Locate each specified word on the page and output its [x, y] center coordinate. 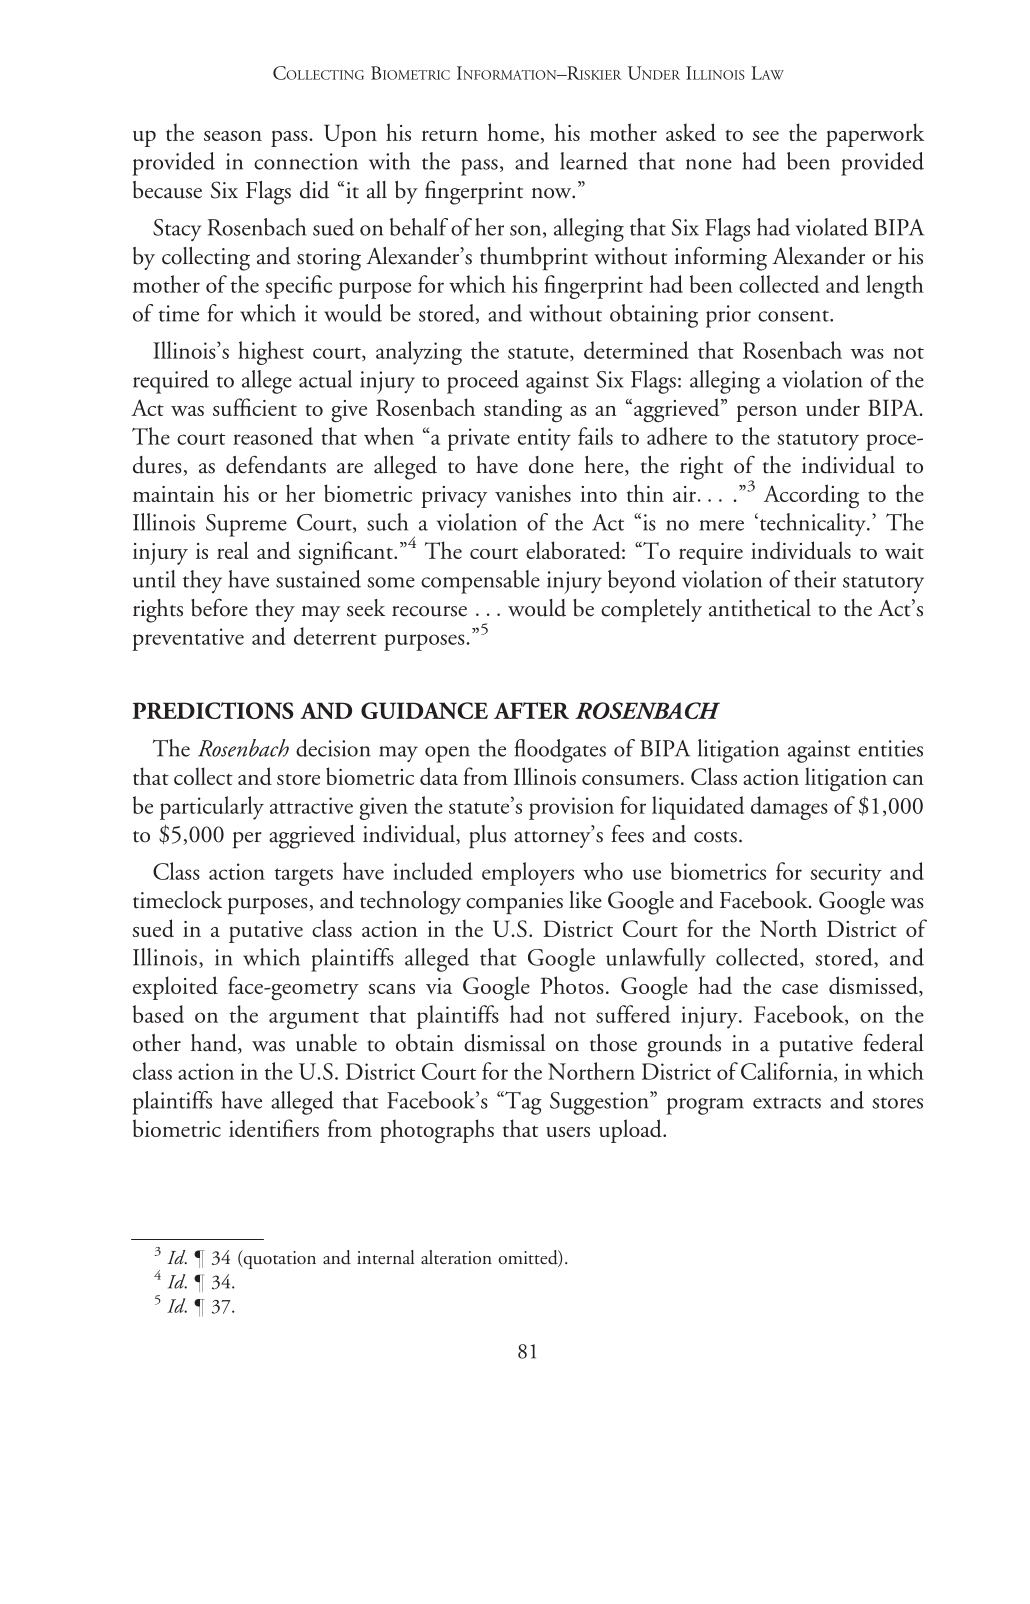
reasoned [273, 436]
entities [890, 748]
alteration [456, 1257]
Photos [572, 985]
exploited [175, 988]
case [800, 989]
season [233, 135]
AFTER [531, 710]
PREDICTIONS [213, 710]
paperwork [875, 135]
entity [544, 439]
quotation [278, 1259]
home [514, 133]
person [766, 413]
